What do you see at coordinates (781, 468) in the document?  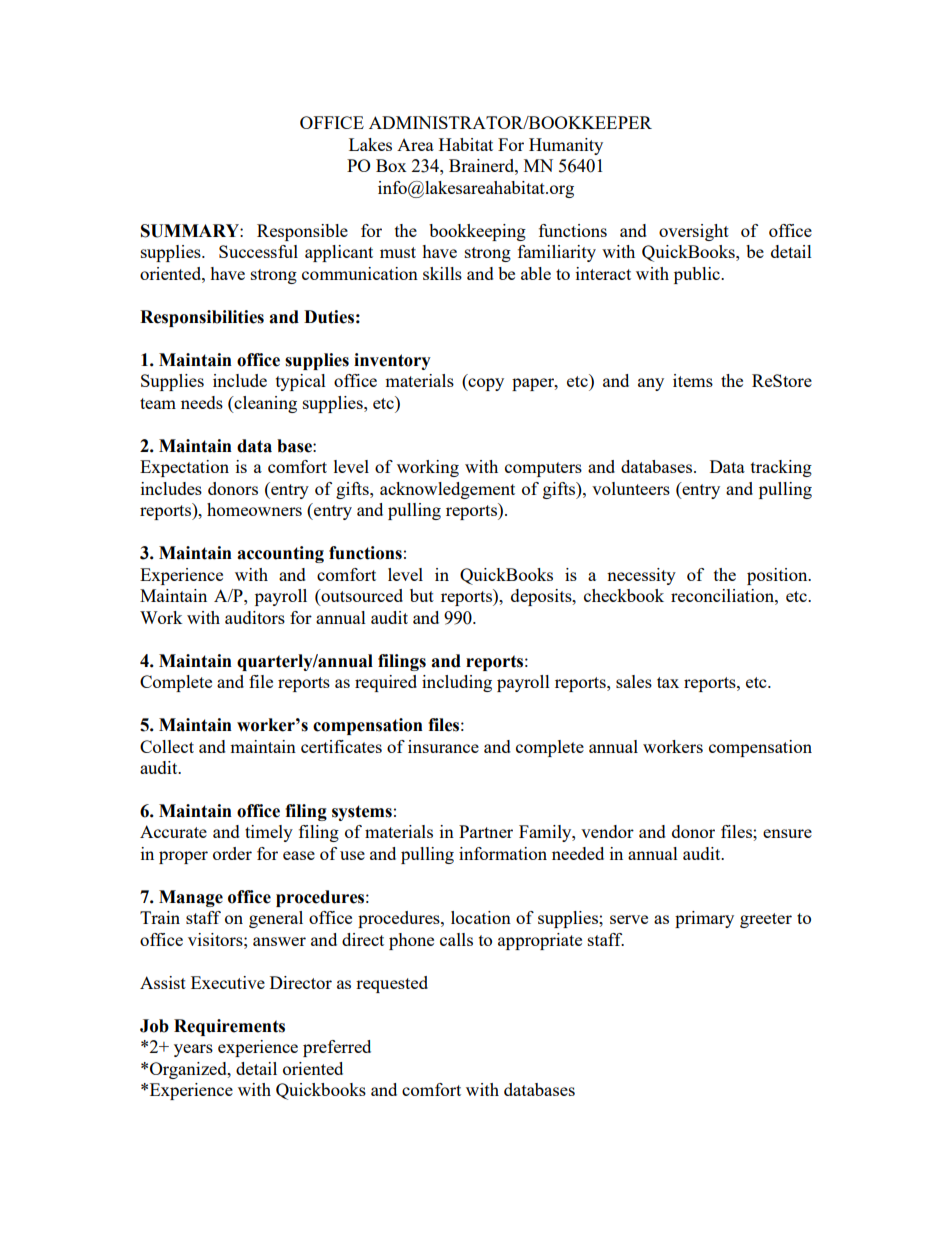 I see `tracking` at bounding box center [781, 468].
